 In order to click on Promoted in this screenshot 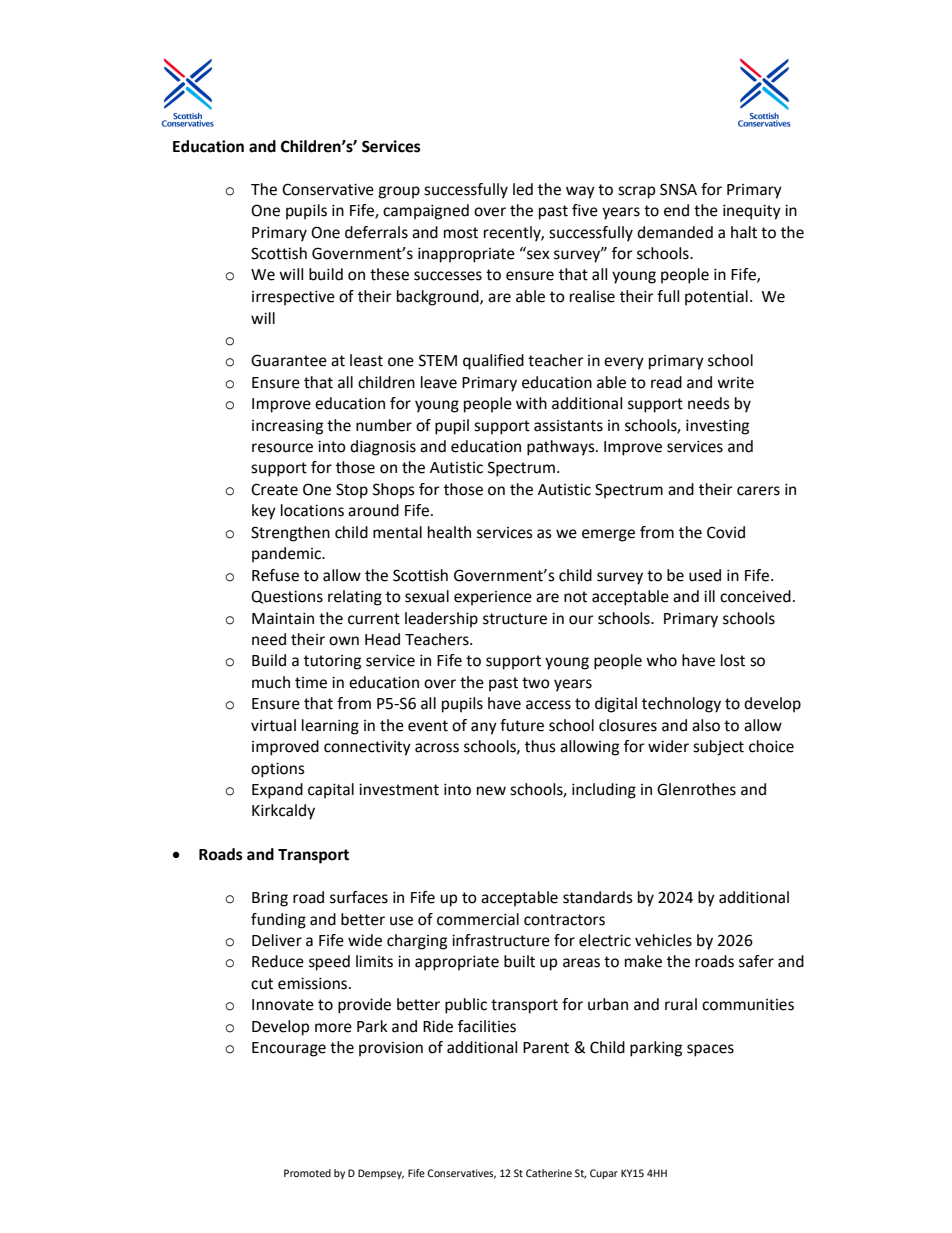, I will do `click(307, 1173)`.
